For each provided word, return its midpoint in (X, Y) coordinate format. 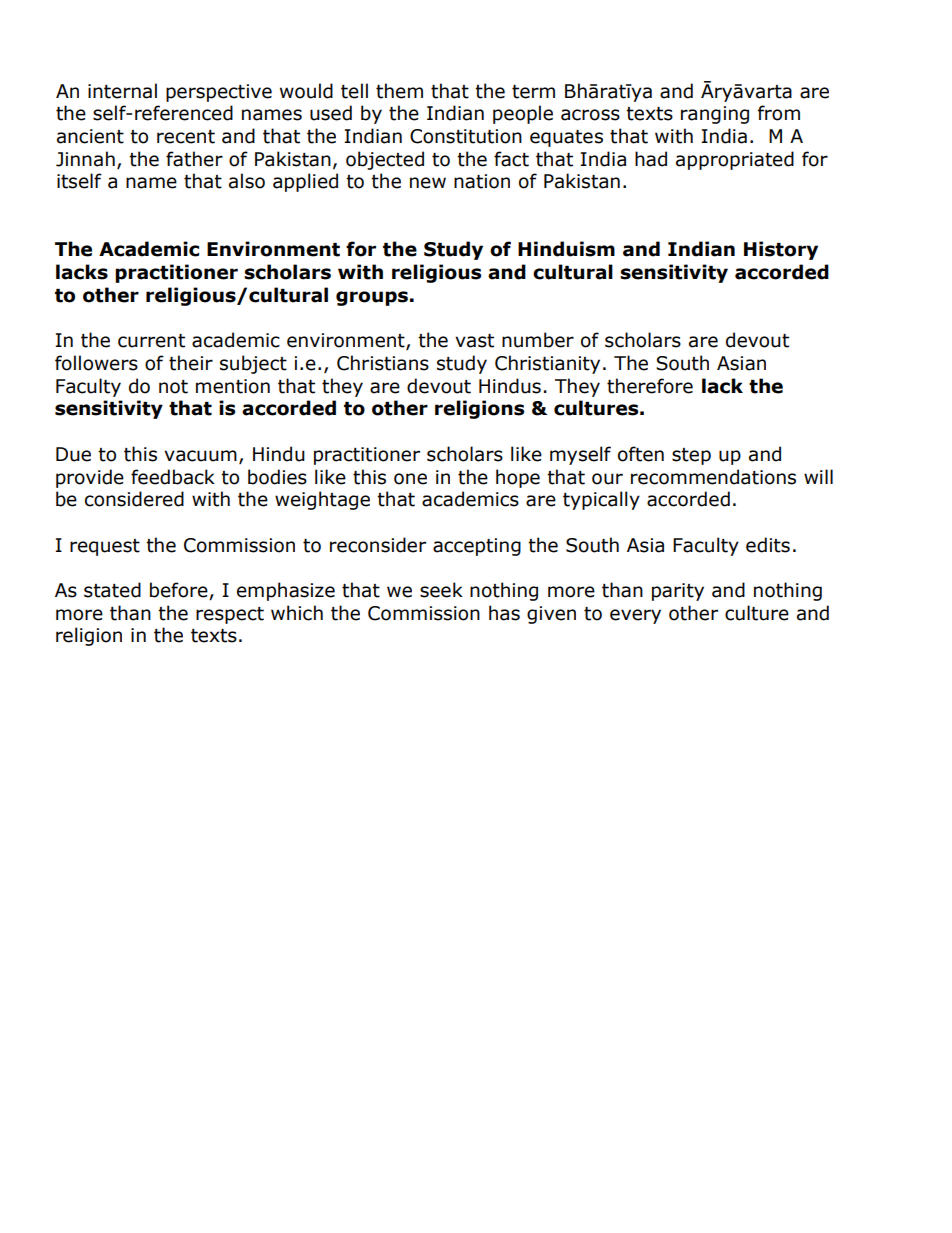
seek (441, 590)
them (399, 91)
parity (678, 592)
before (180, 591)
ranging (715, 115)
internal (122, 91)
